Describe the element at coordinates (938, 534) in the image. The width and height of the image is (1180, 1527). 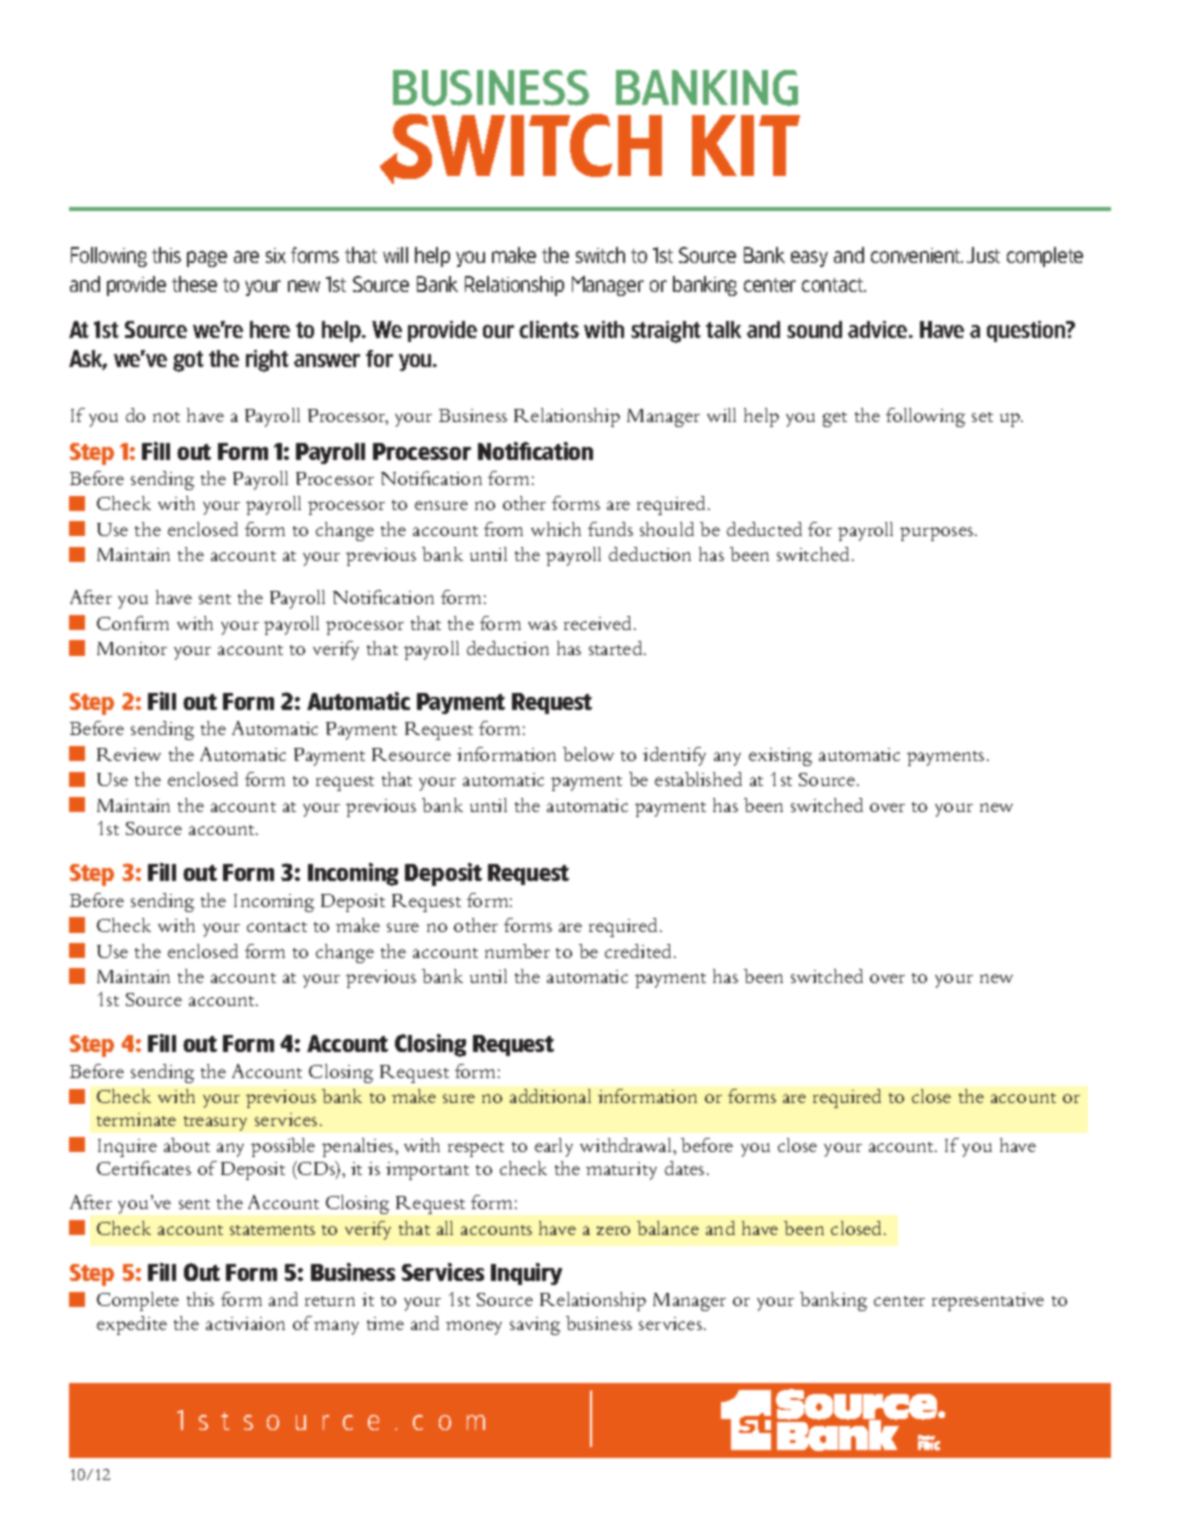
I see `purposes` at that location.
